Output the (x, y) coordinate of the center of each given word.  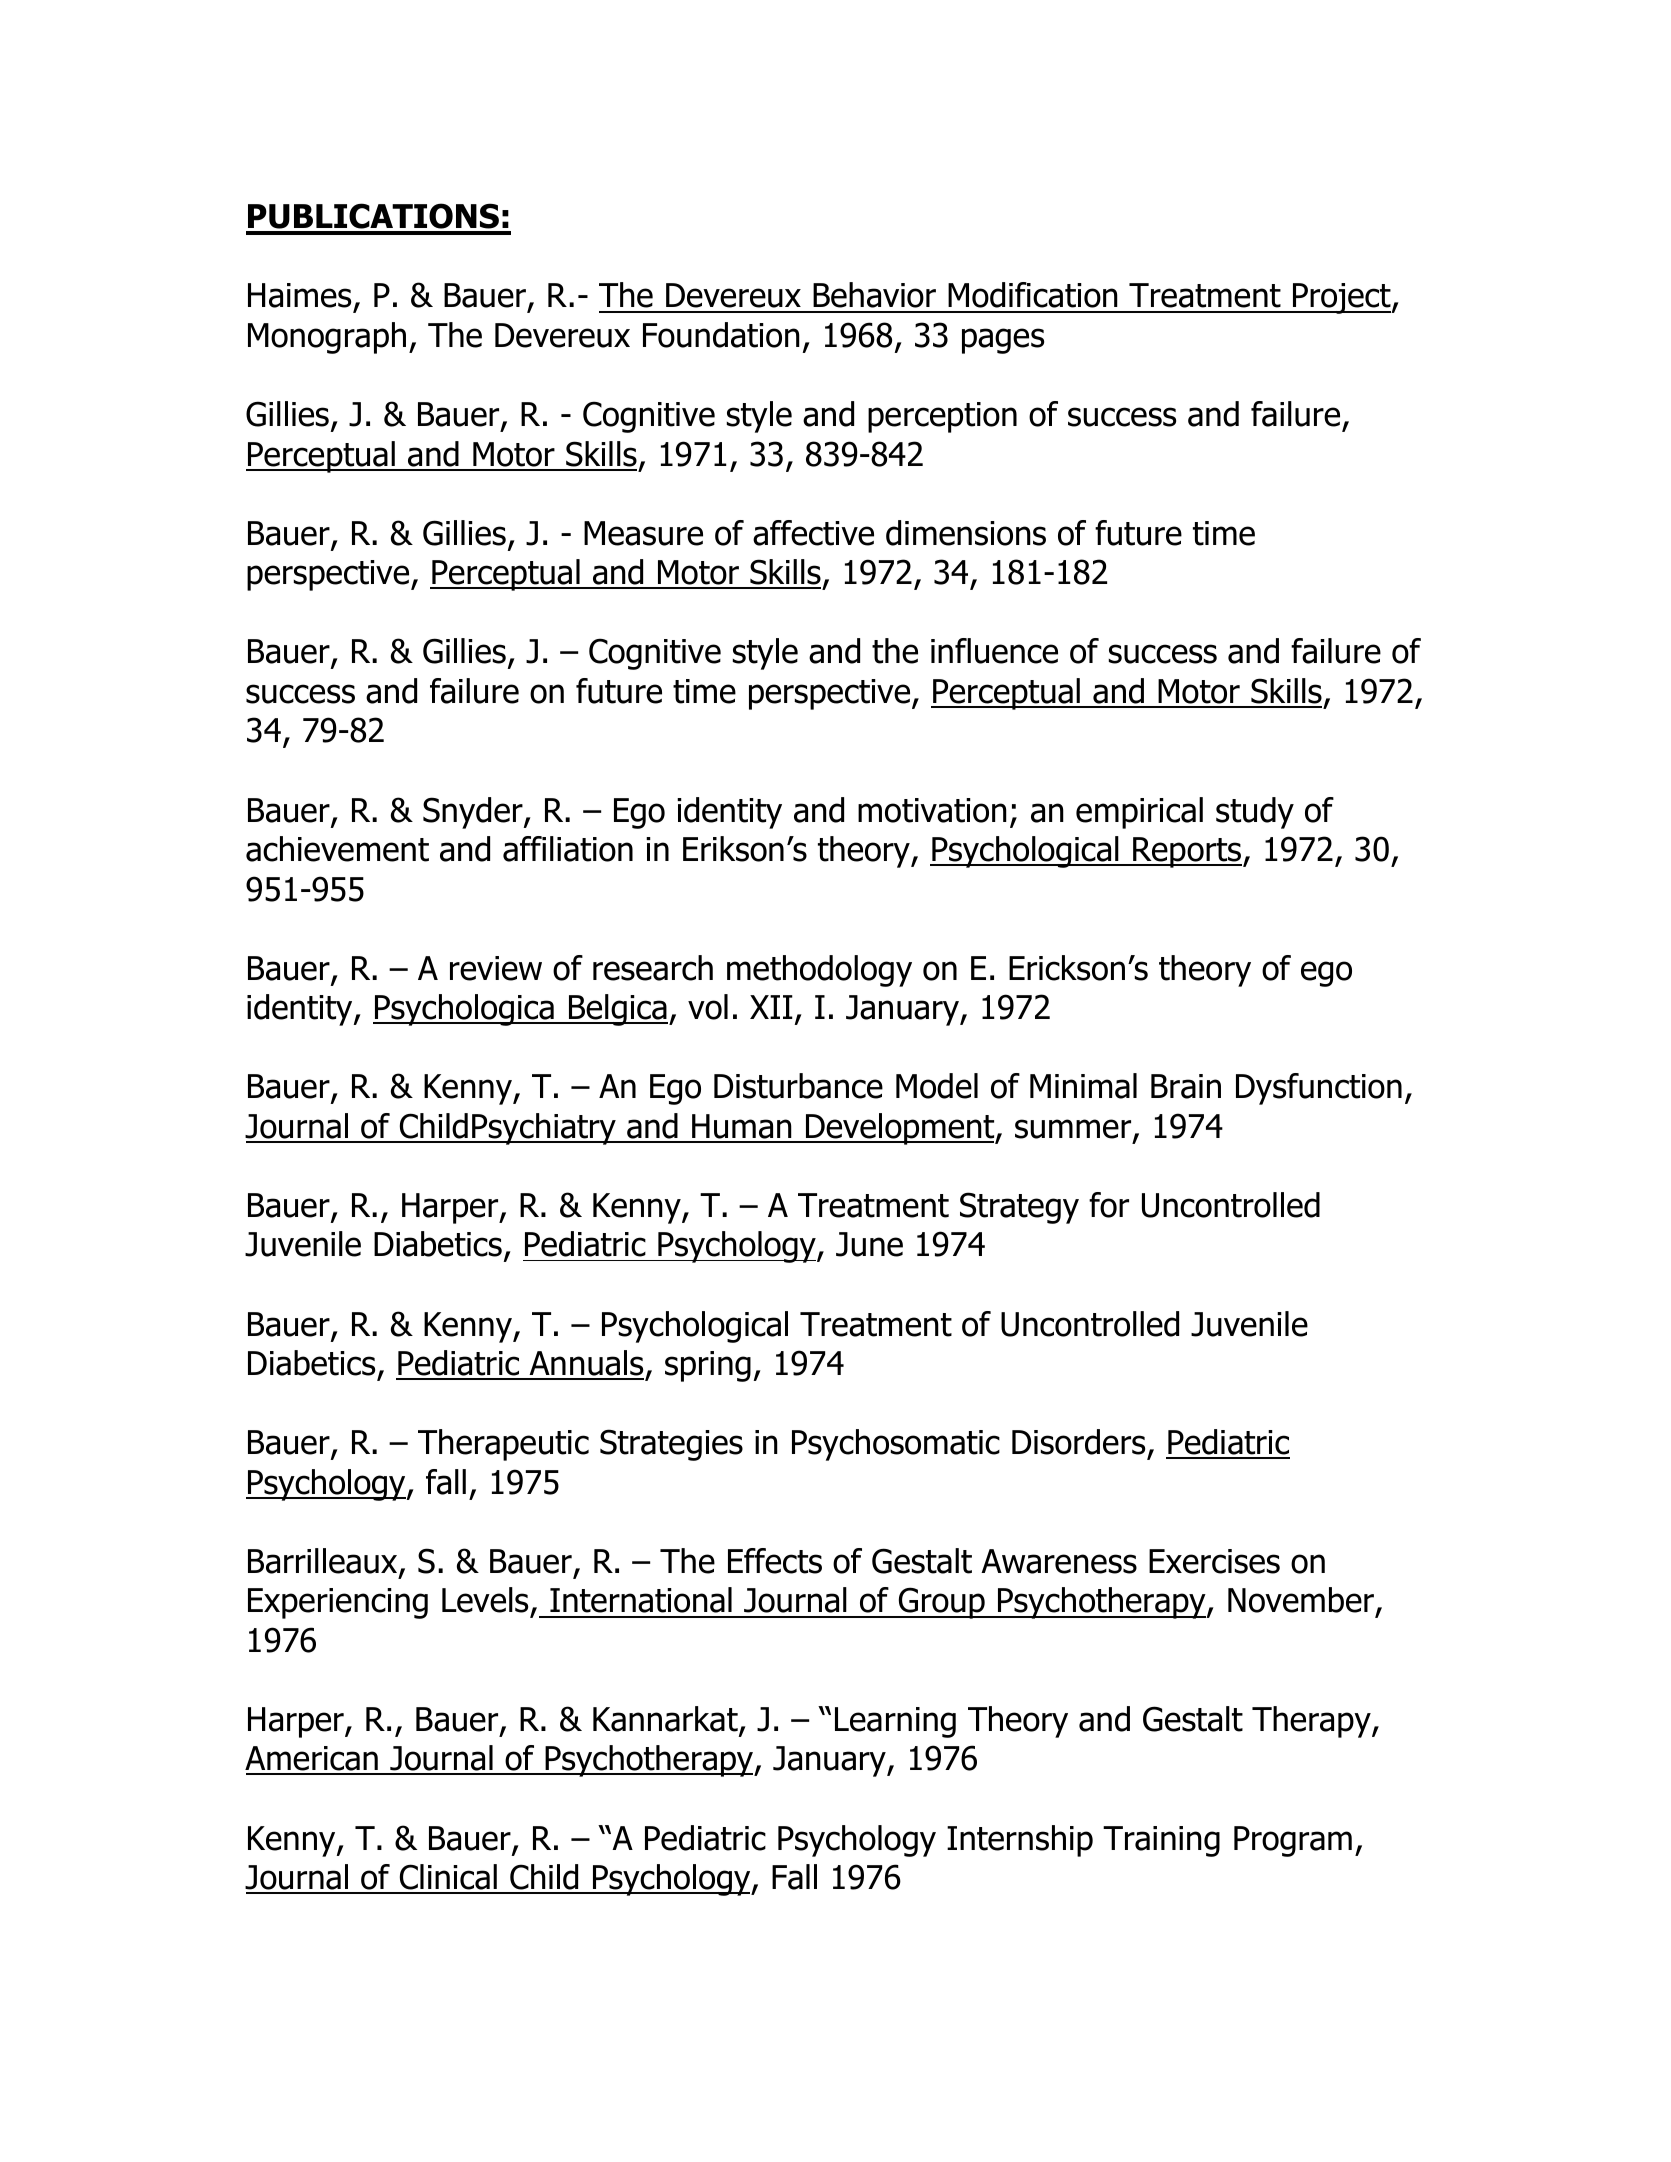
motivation (932, 810)
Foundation (721, 335)
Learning (895, 1722)
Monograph (327, 338)
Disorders (1078, 1442)
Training (1161, 1841)
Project (1342, 298)
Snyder (474, 813)
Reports (1187, 852)
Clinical (448, 1878)
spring (708, 1366)
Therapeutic (503, 1445)
